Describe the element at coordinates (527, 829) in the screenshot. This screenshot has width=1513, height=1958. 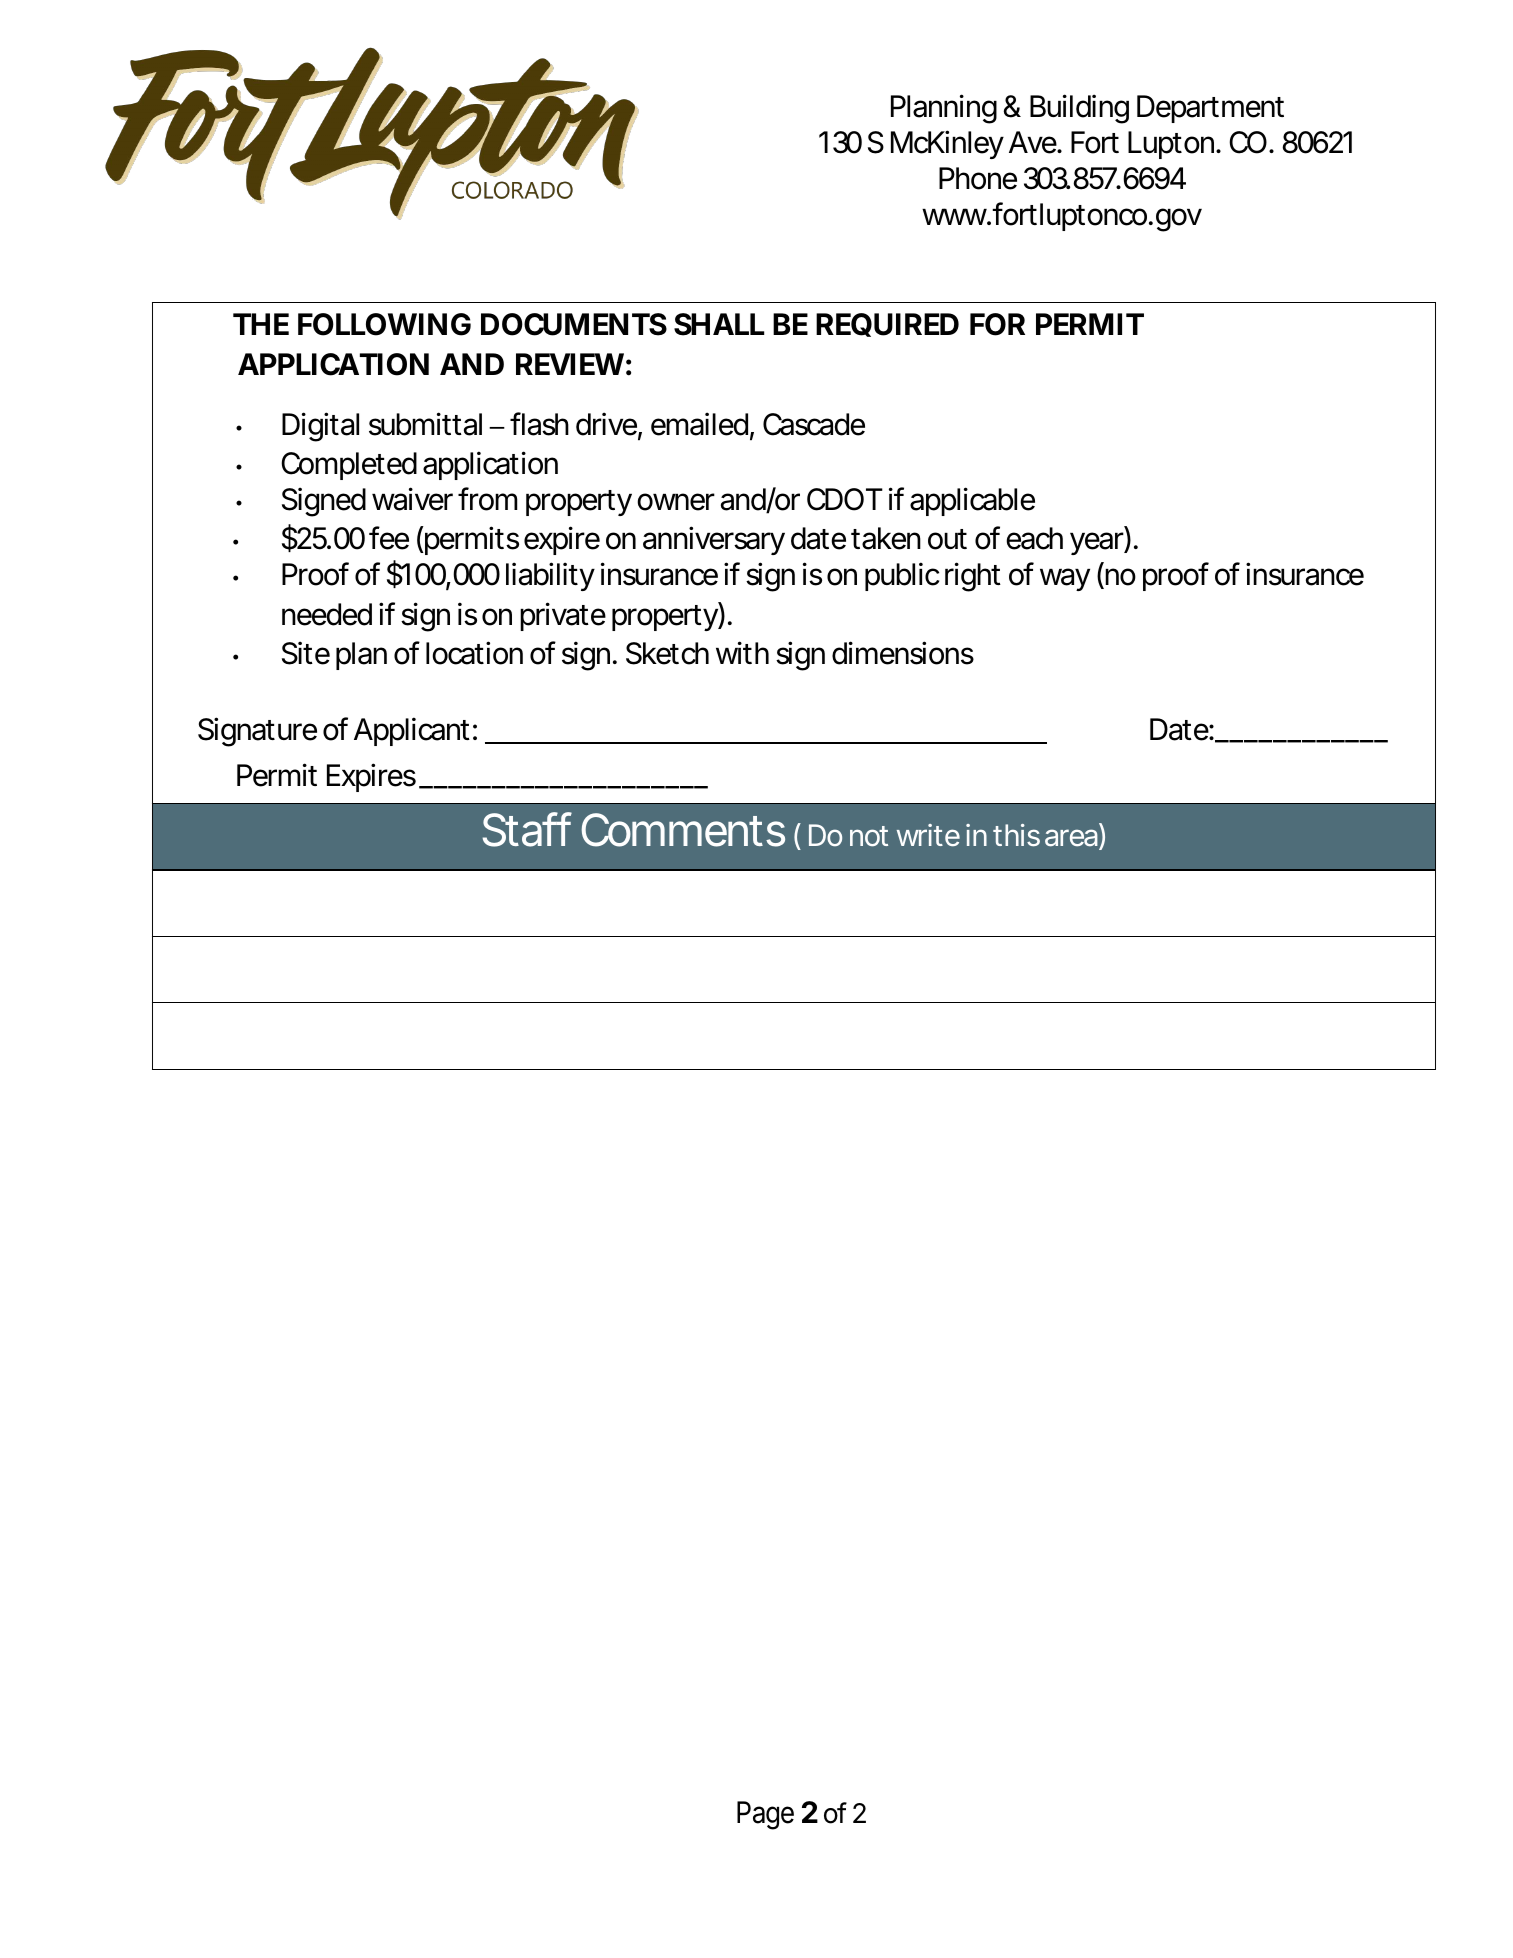
I see `Staff` at that location.
